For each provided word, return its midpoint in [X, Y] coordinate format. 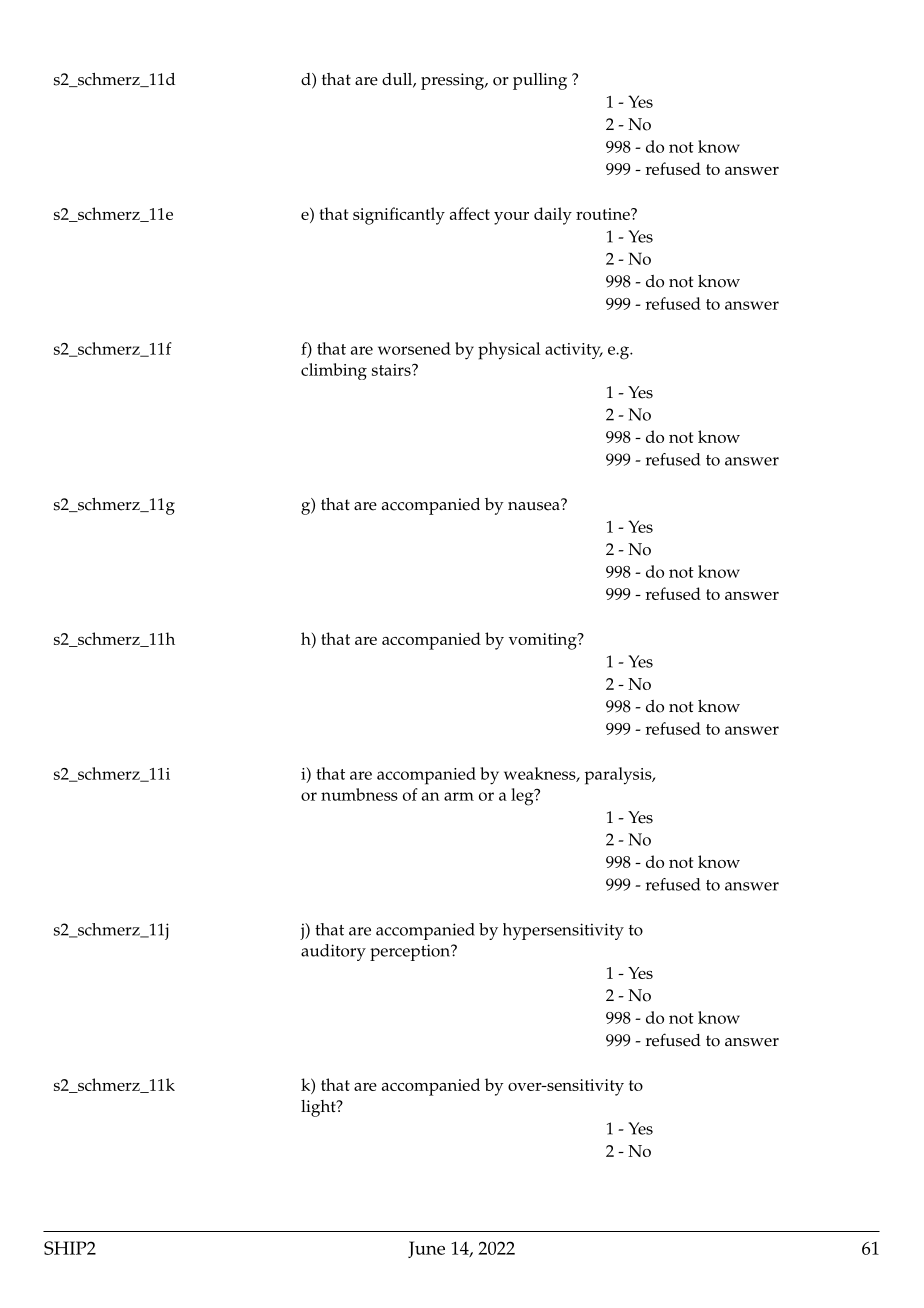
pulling [540, 81]
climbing [334, 371]
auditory [333, 952]
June [426, 1249]
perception [411, 952]
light [319, 1108]
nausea [535, 505]
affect [470, 213]
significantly [399, 216]
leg [523, 797]
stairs [392, 370]
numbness [359, 794]
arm [459, 796]
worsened [414, 348]
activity [574, 351]
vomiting [544, 641]
